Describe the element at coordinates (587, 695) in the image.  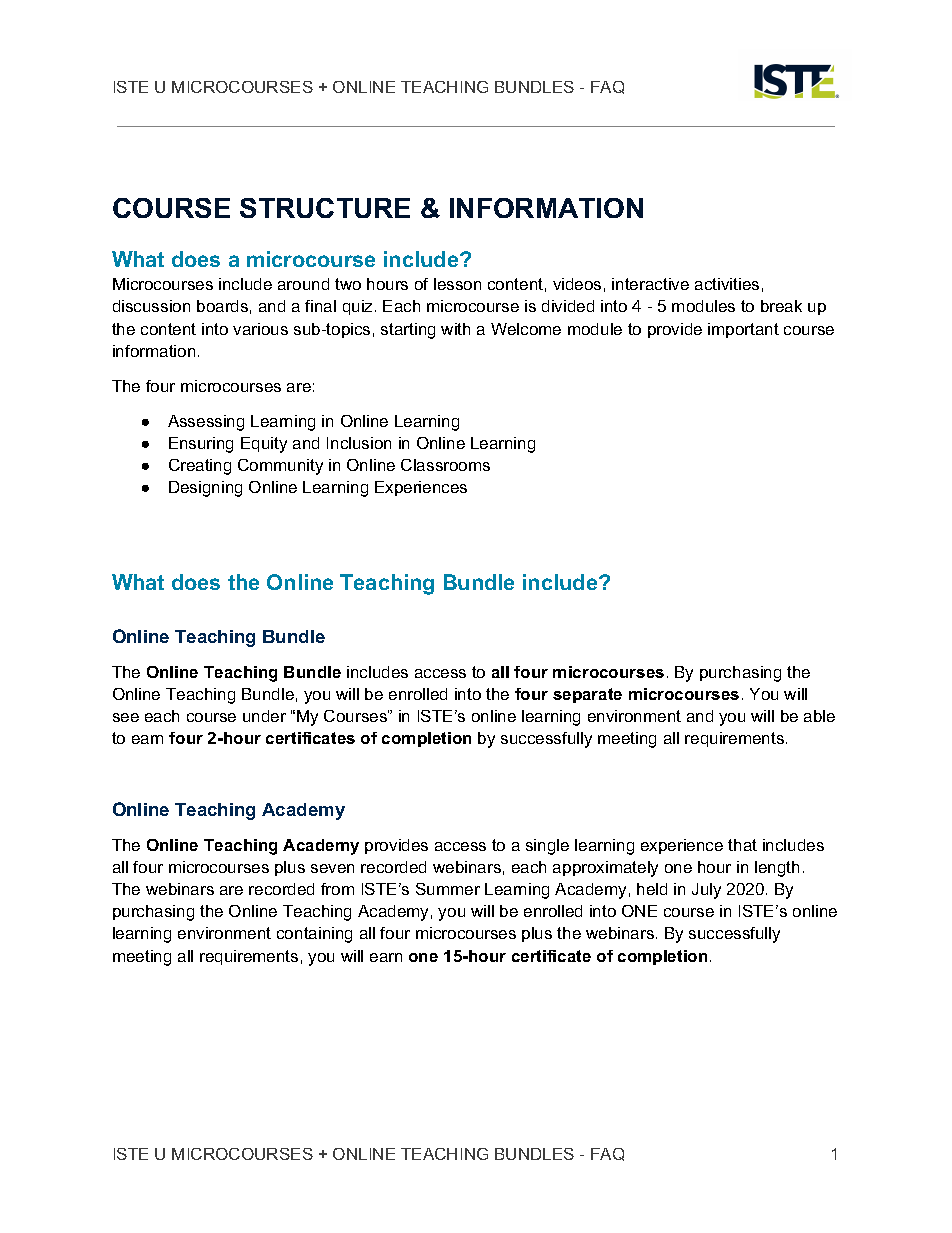
I see `separate` at that location.
